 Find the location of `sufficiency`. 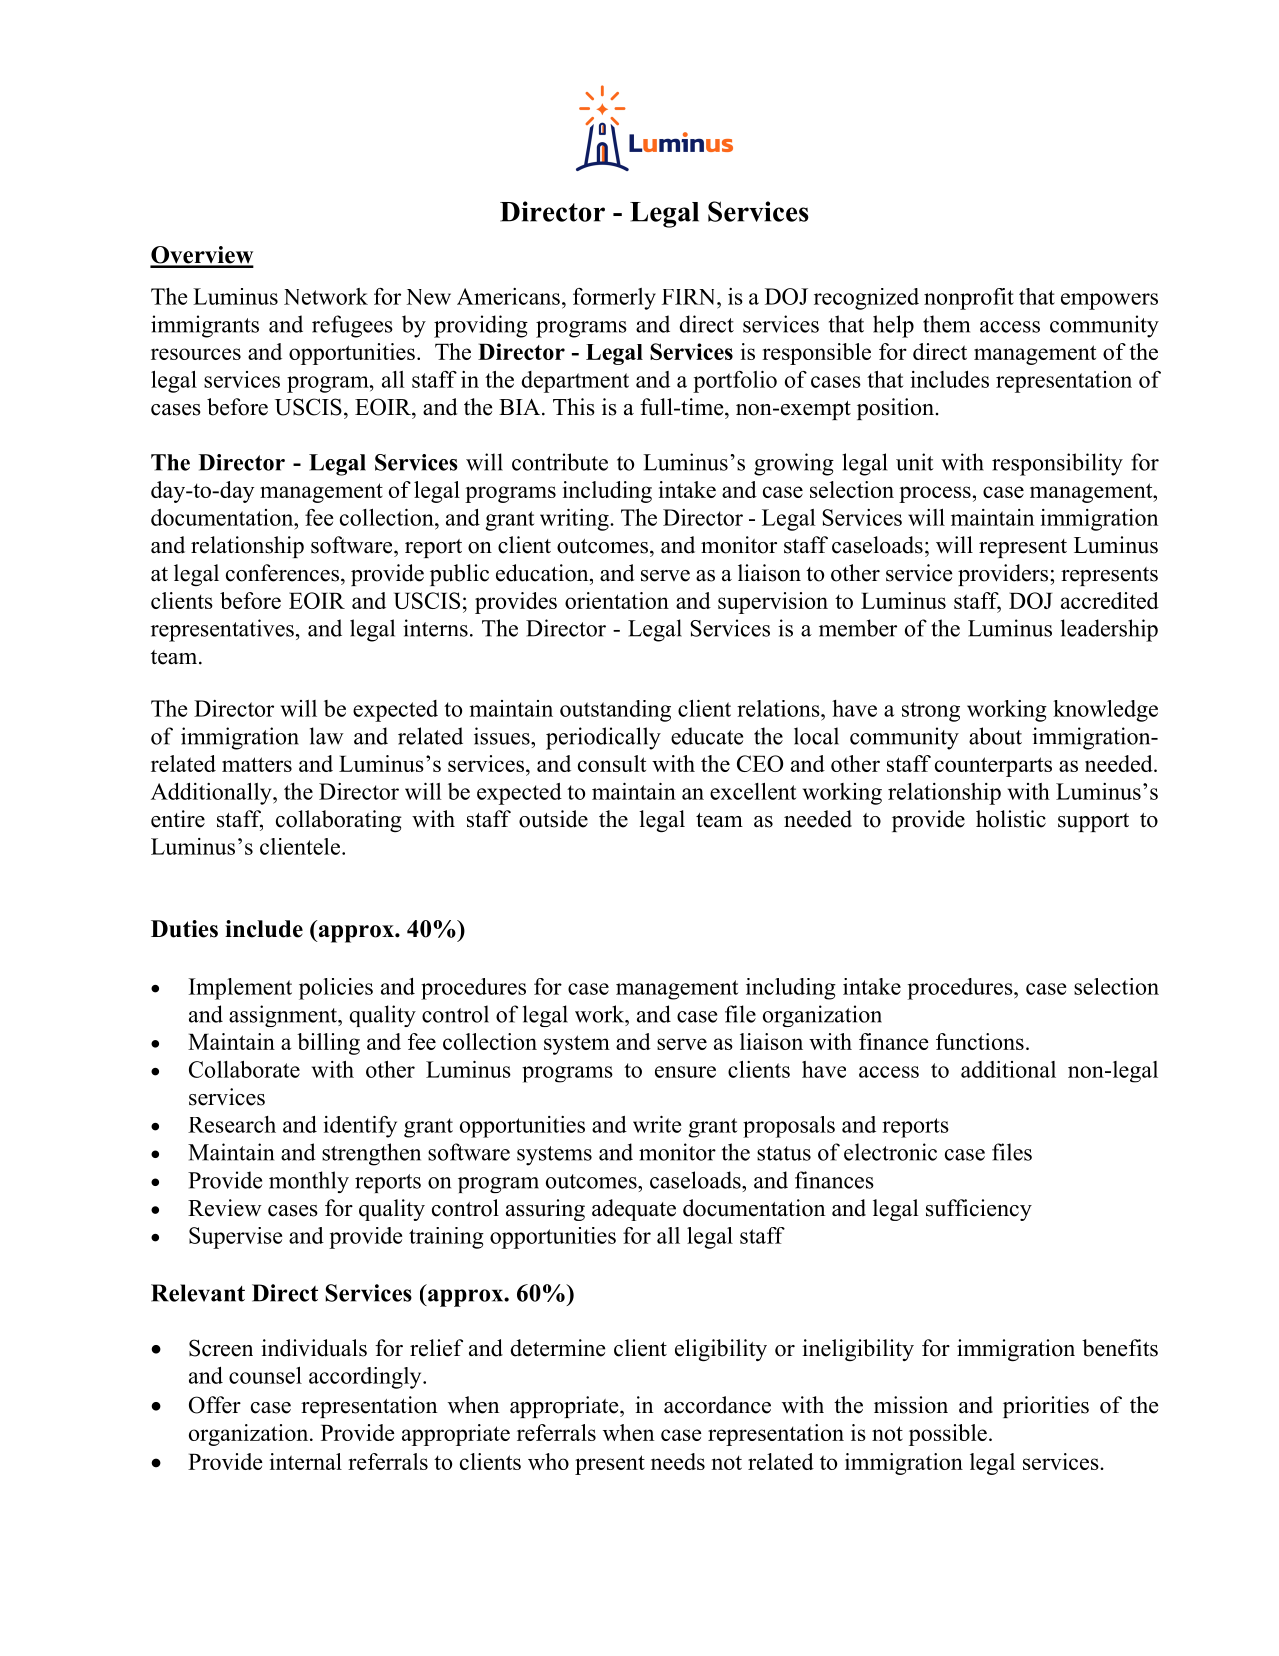

sufficiency is located at coordinates (979, 1210).
